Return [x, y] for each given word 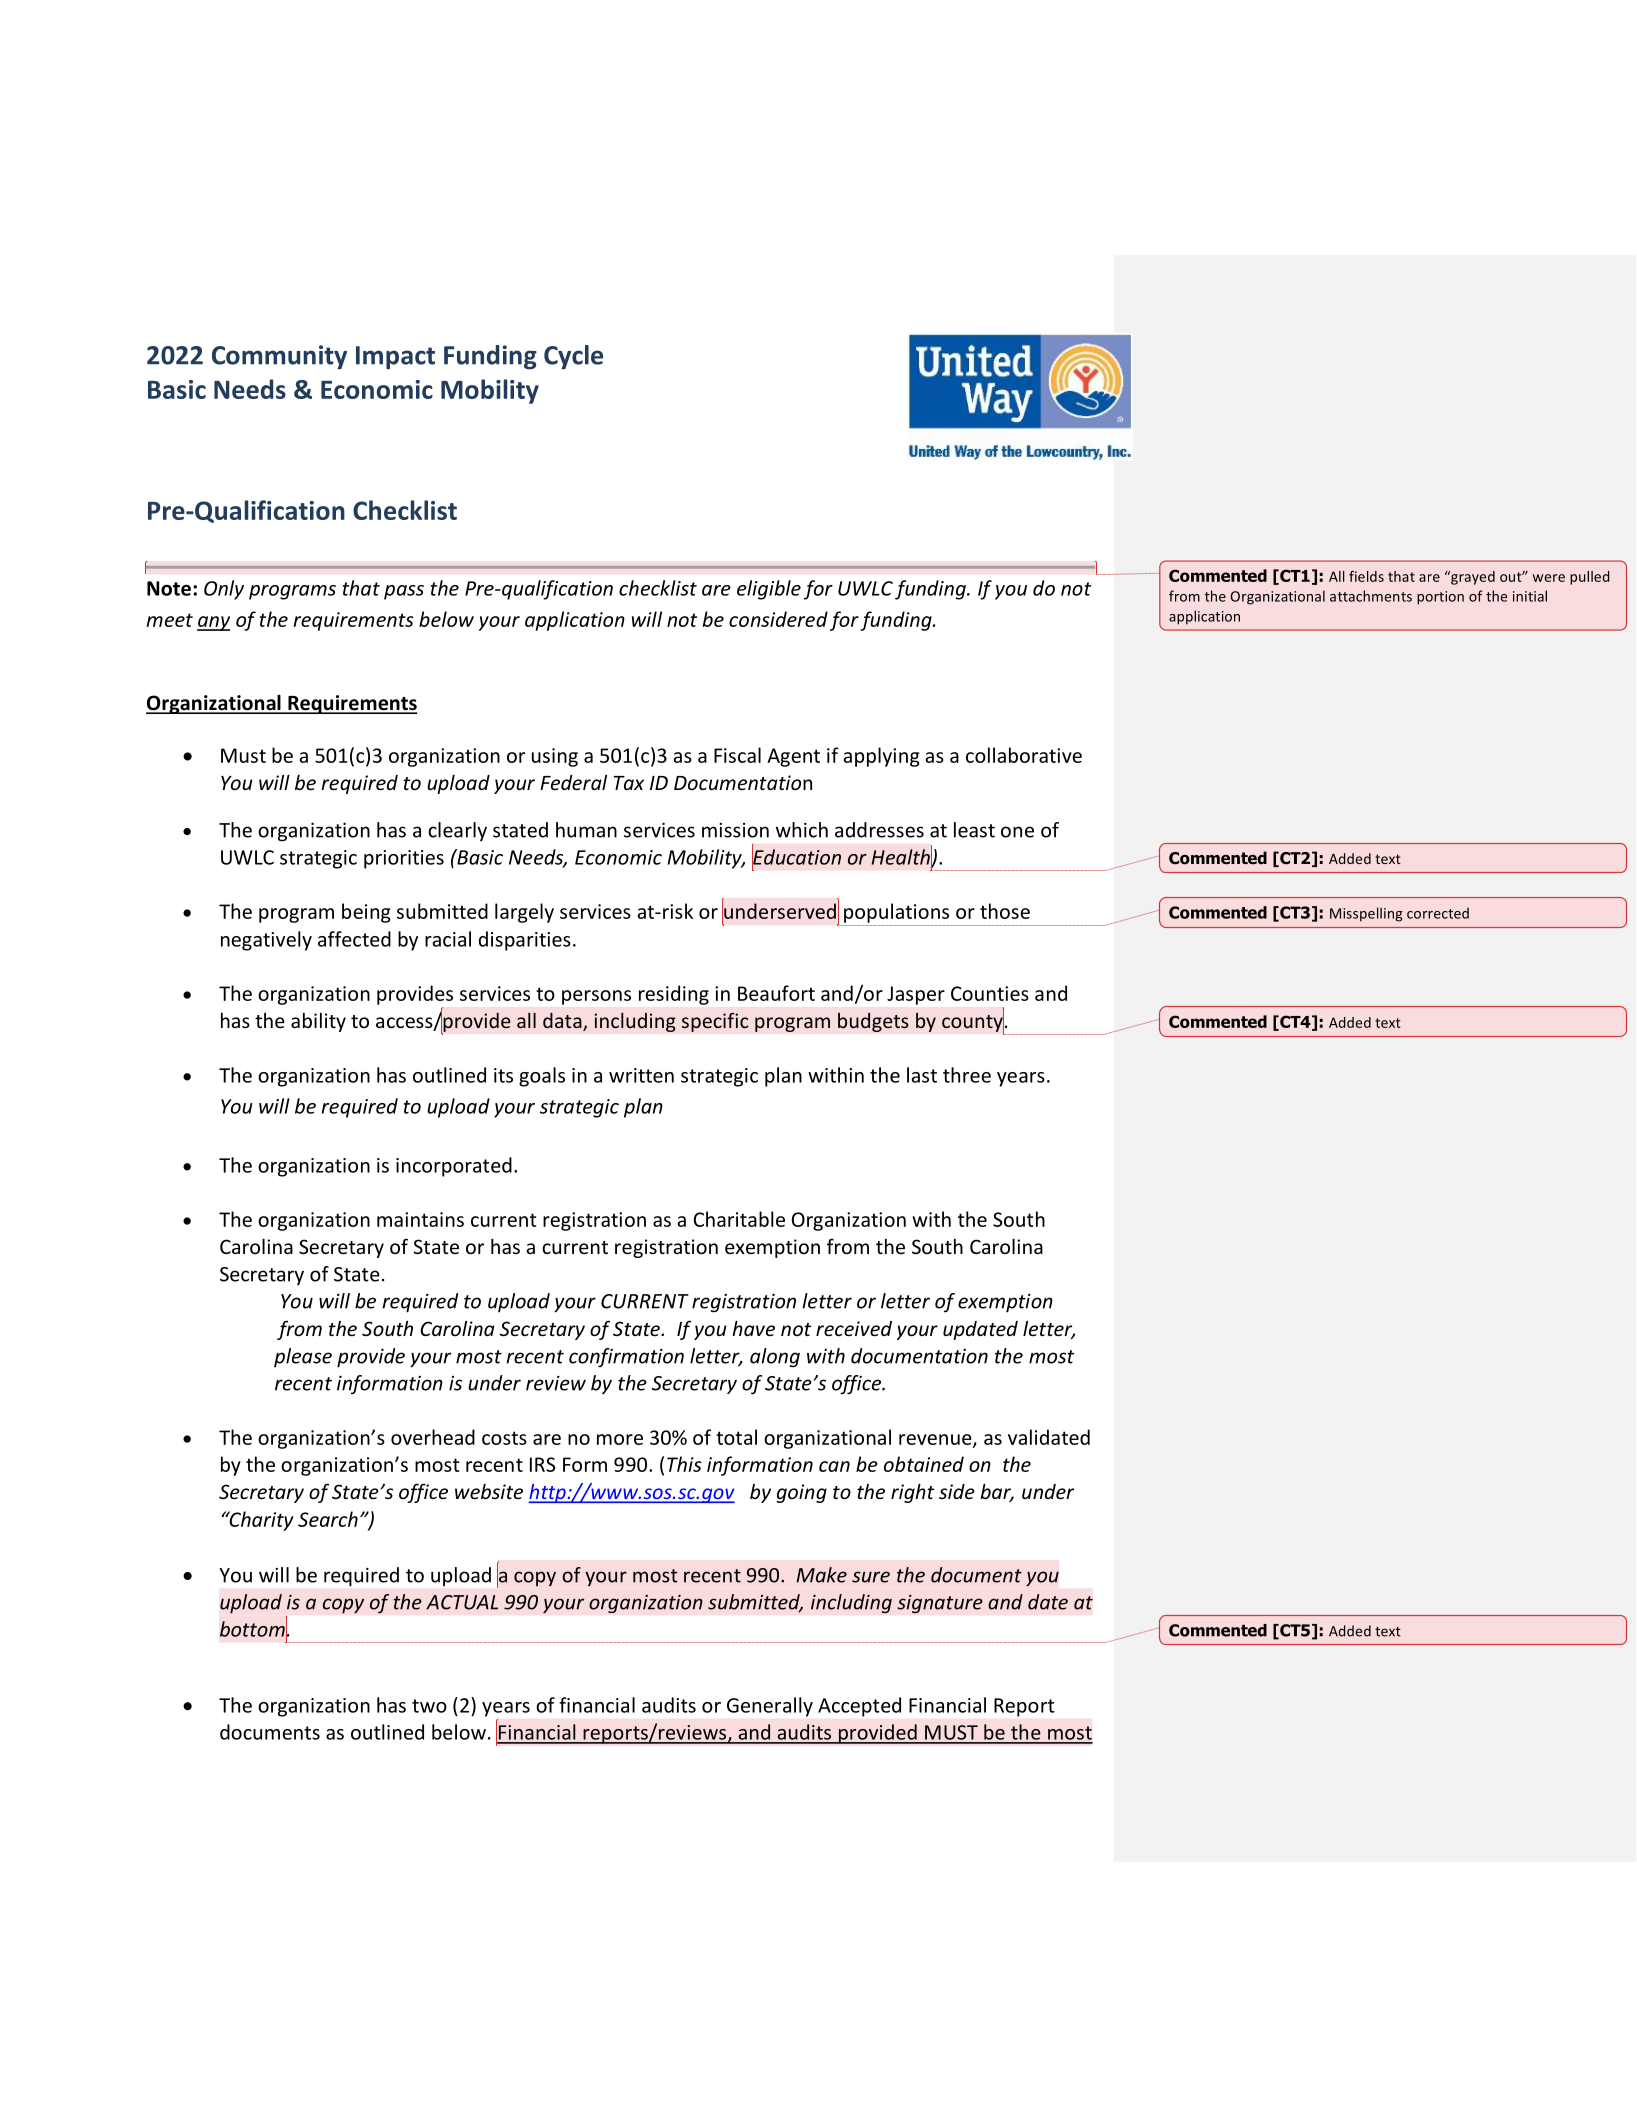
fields [1366, 576]
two [429, 1706]
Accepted [859, 1707]
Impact [395, 358]
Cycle [573, 357]
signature [940, 1604]
